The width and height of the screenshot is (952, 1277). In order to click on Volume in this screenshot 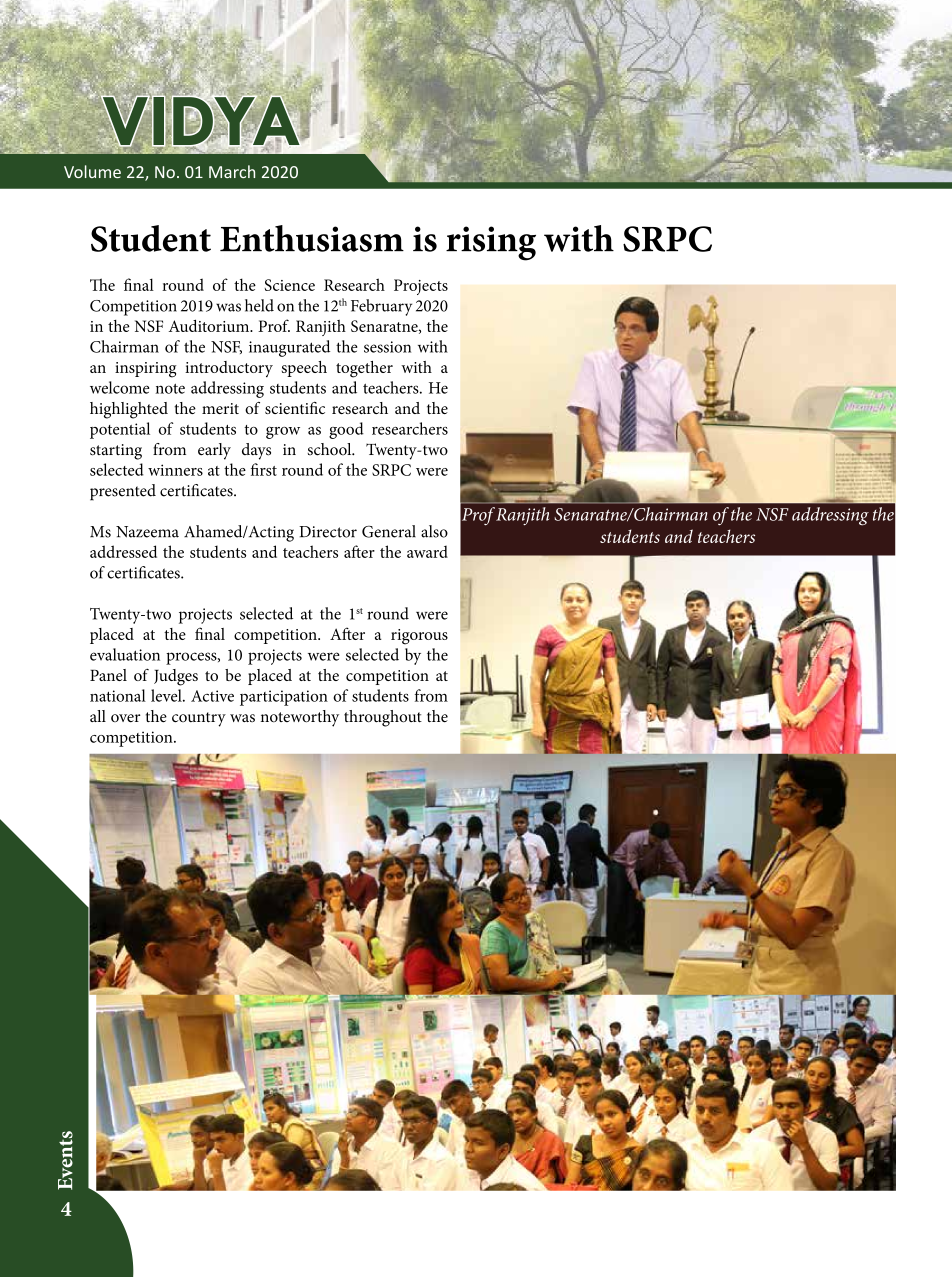, I will do `click(92, 171)`.
